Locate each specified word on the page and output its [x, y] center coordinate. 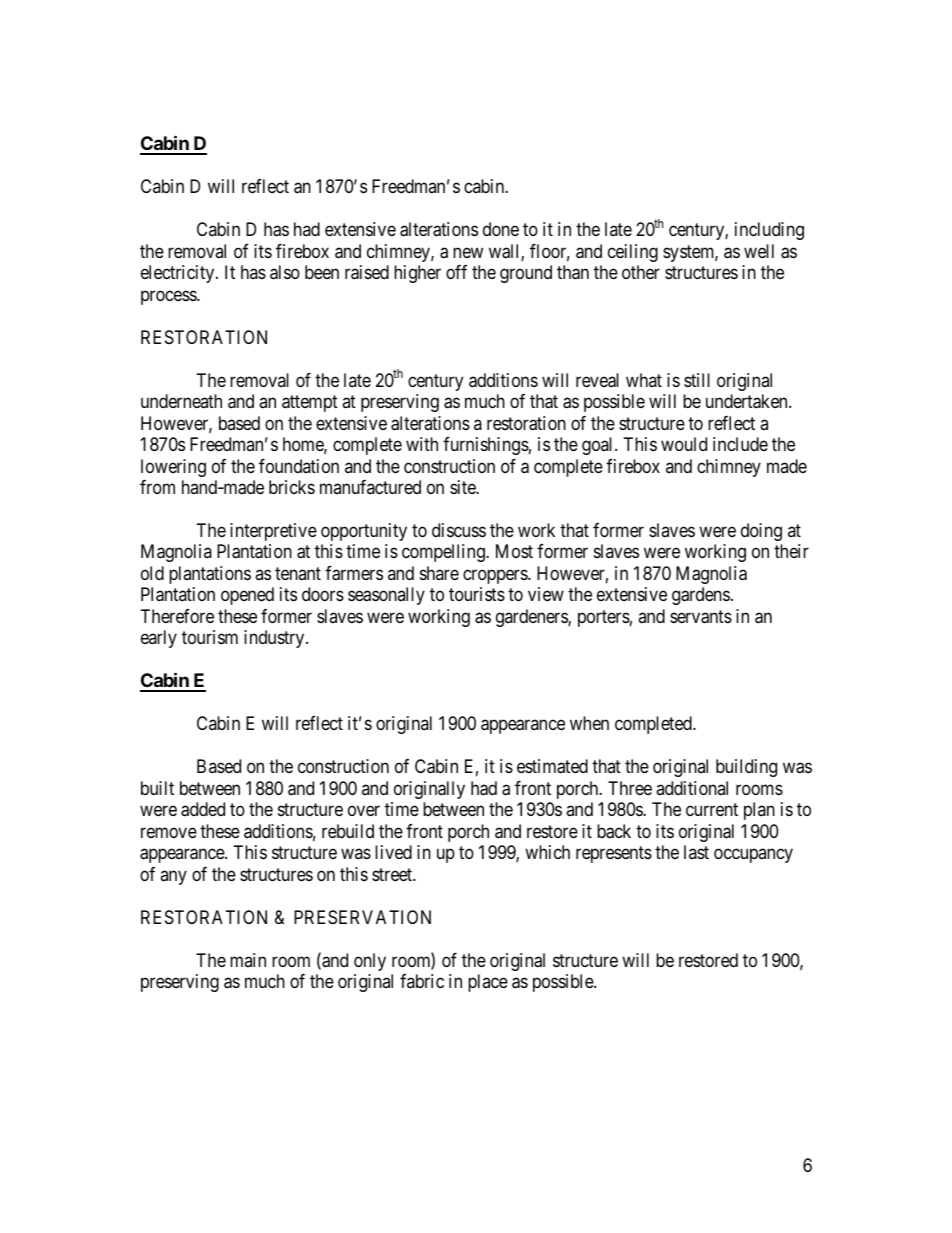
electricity [179, 274]
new [468, 252]
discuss [459, 530]
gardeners [532, 618]
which [547, 852]
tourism [210, 637]
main [248, 960]
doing [761, 532]
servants [701, 617]
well [759, 251]
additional [692, 788]
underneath [181, 401]
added [203, 809]
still [697, 380]
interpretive [273, 532]
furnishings [486, 446]
